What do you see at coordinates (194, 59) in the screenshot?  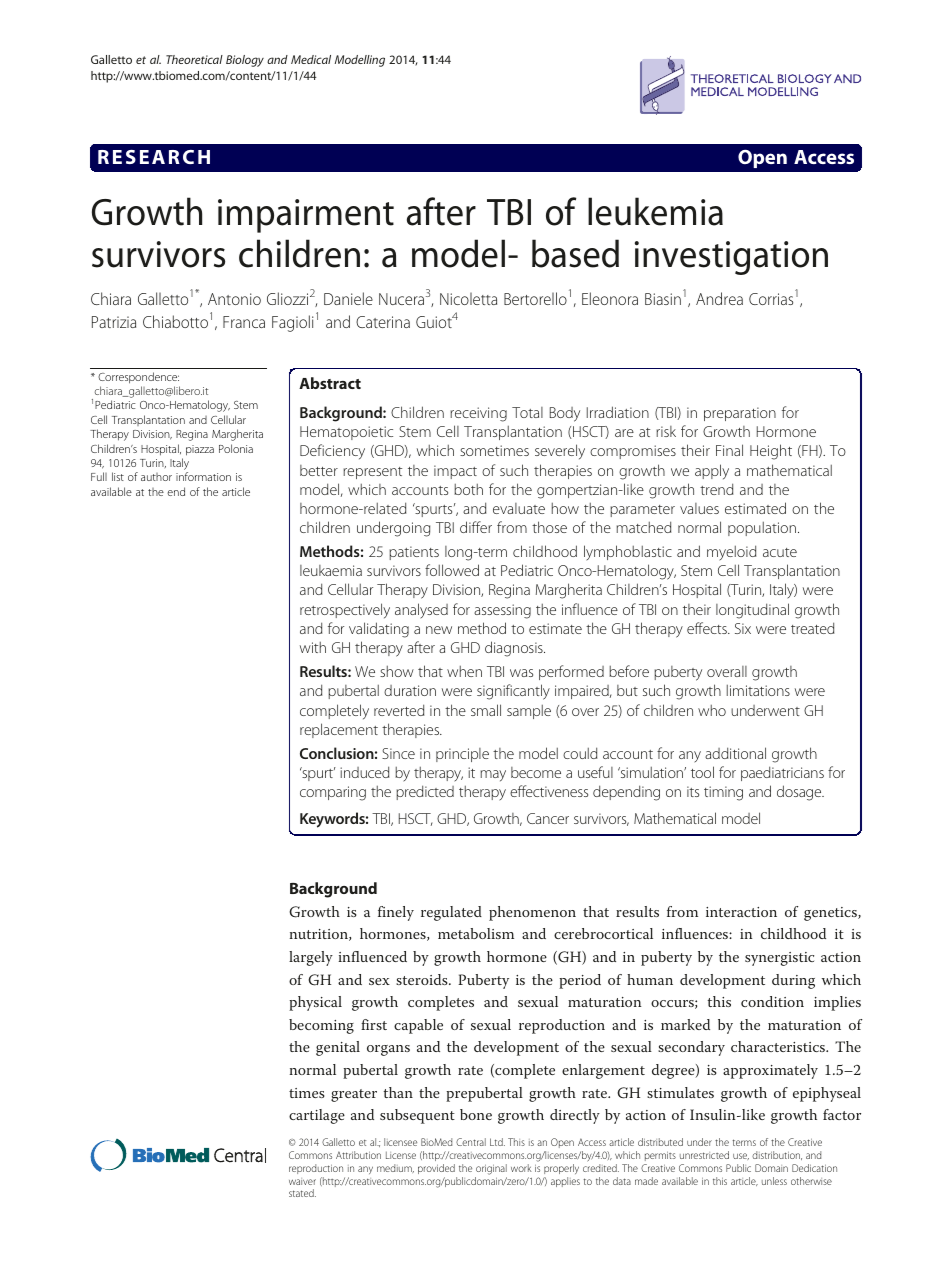 I see `Theoretical` at bounding box center [194, 59].
